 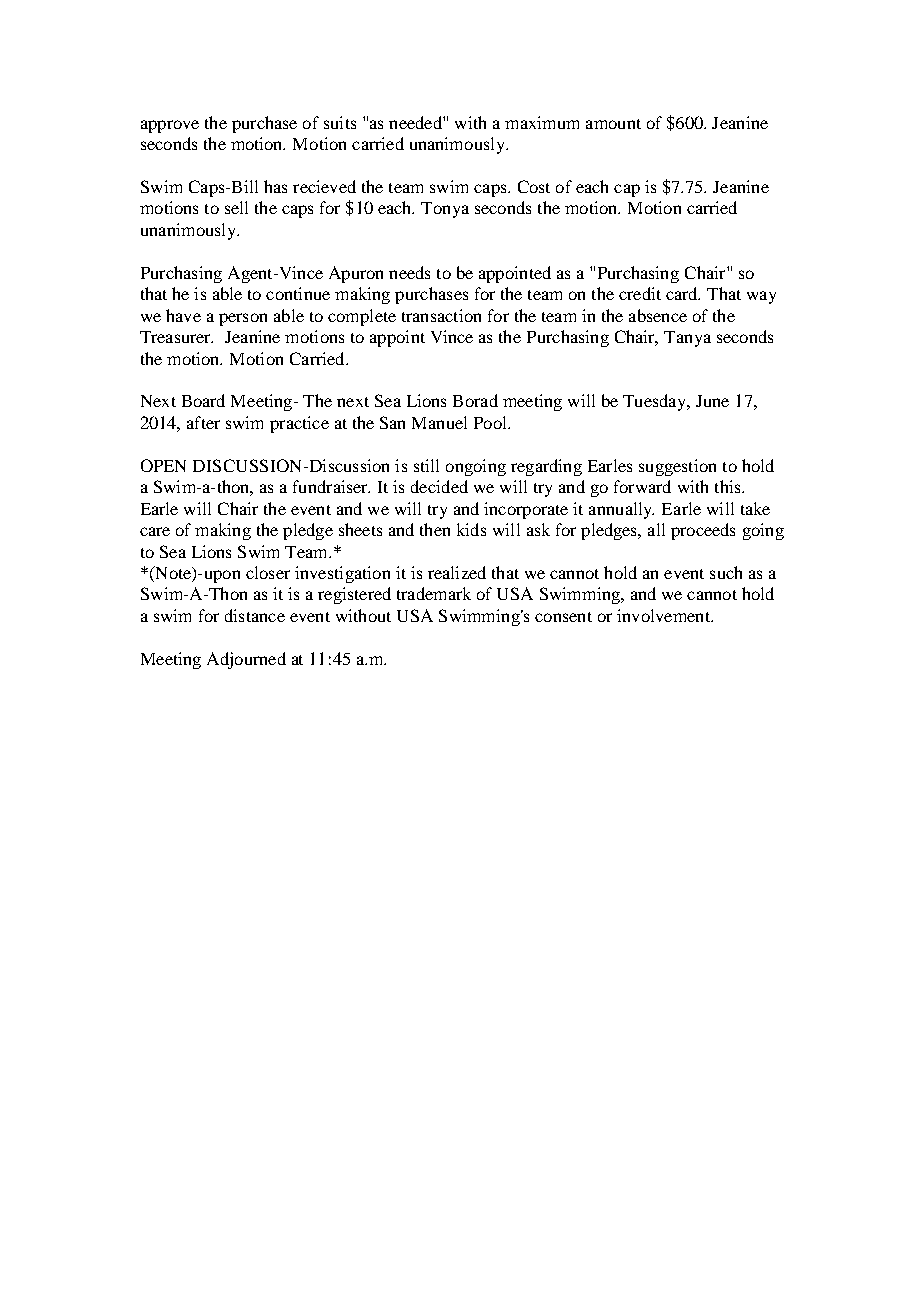 What do you see at coordinates (255, 615) in the screenshot?
I see `distance` at bounding box center [255, 615].
